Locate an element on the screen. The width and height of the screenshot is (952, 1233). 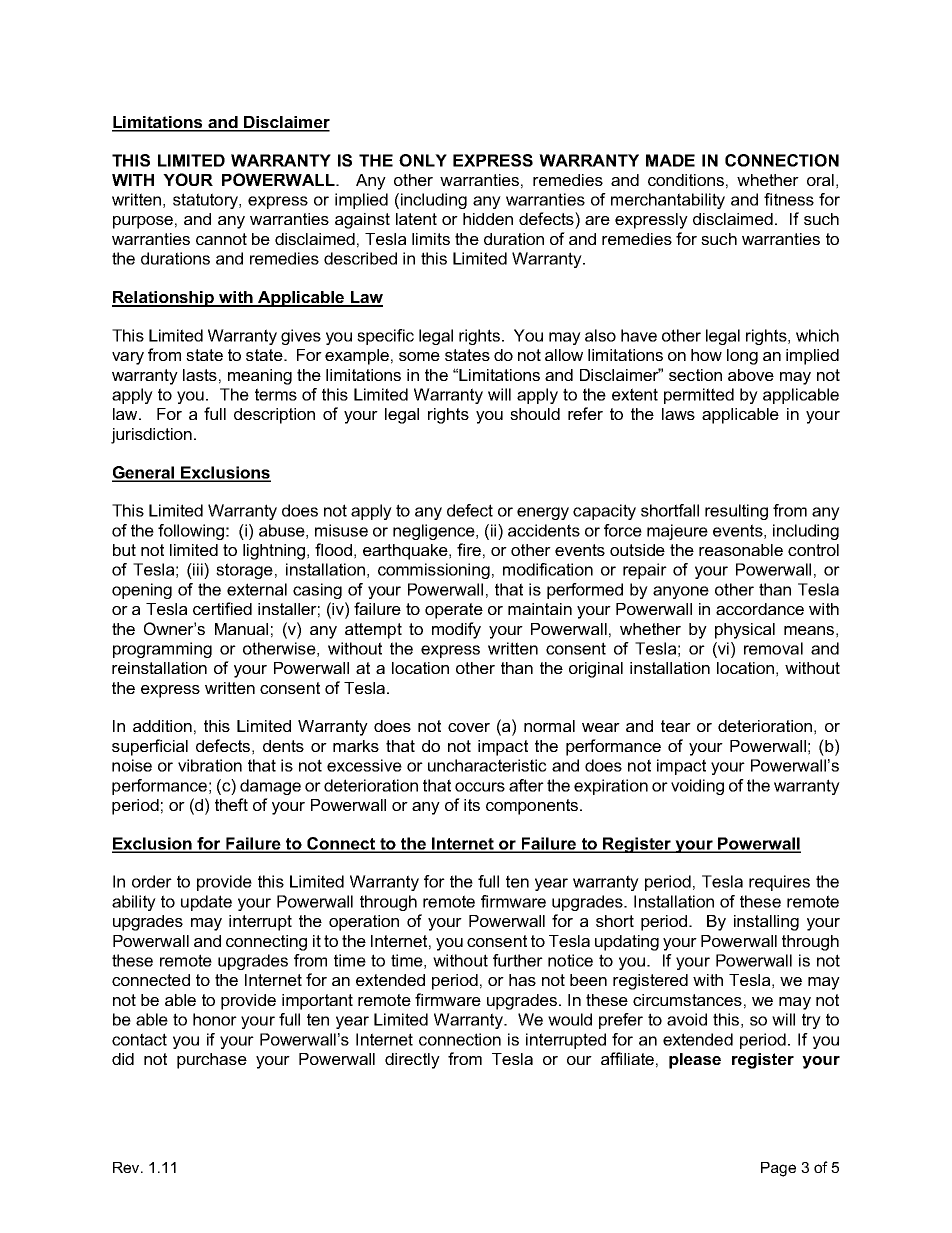
modify is located at coordinates (456, 630).
